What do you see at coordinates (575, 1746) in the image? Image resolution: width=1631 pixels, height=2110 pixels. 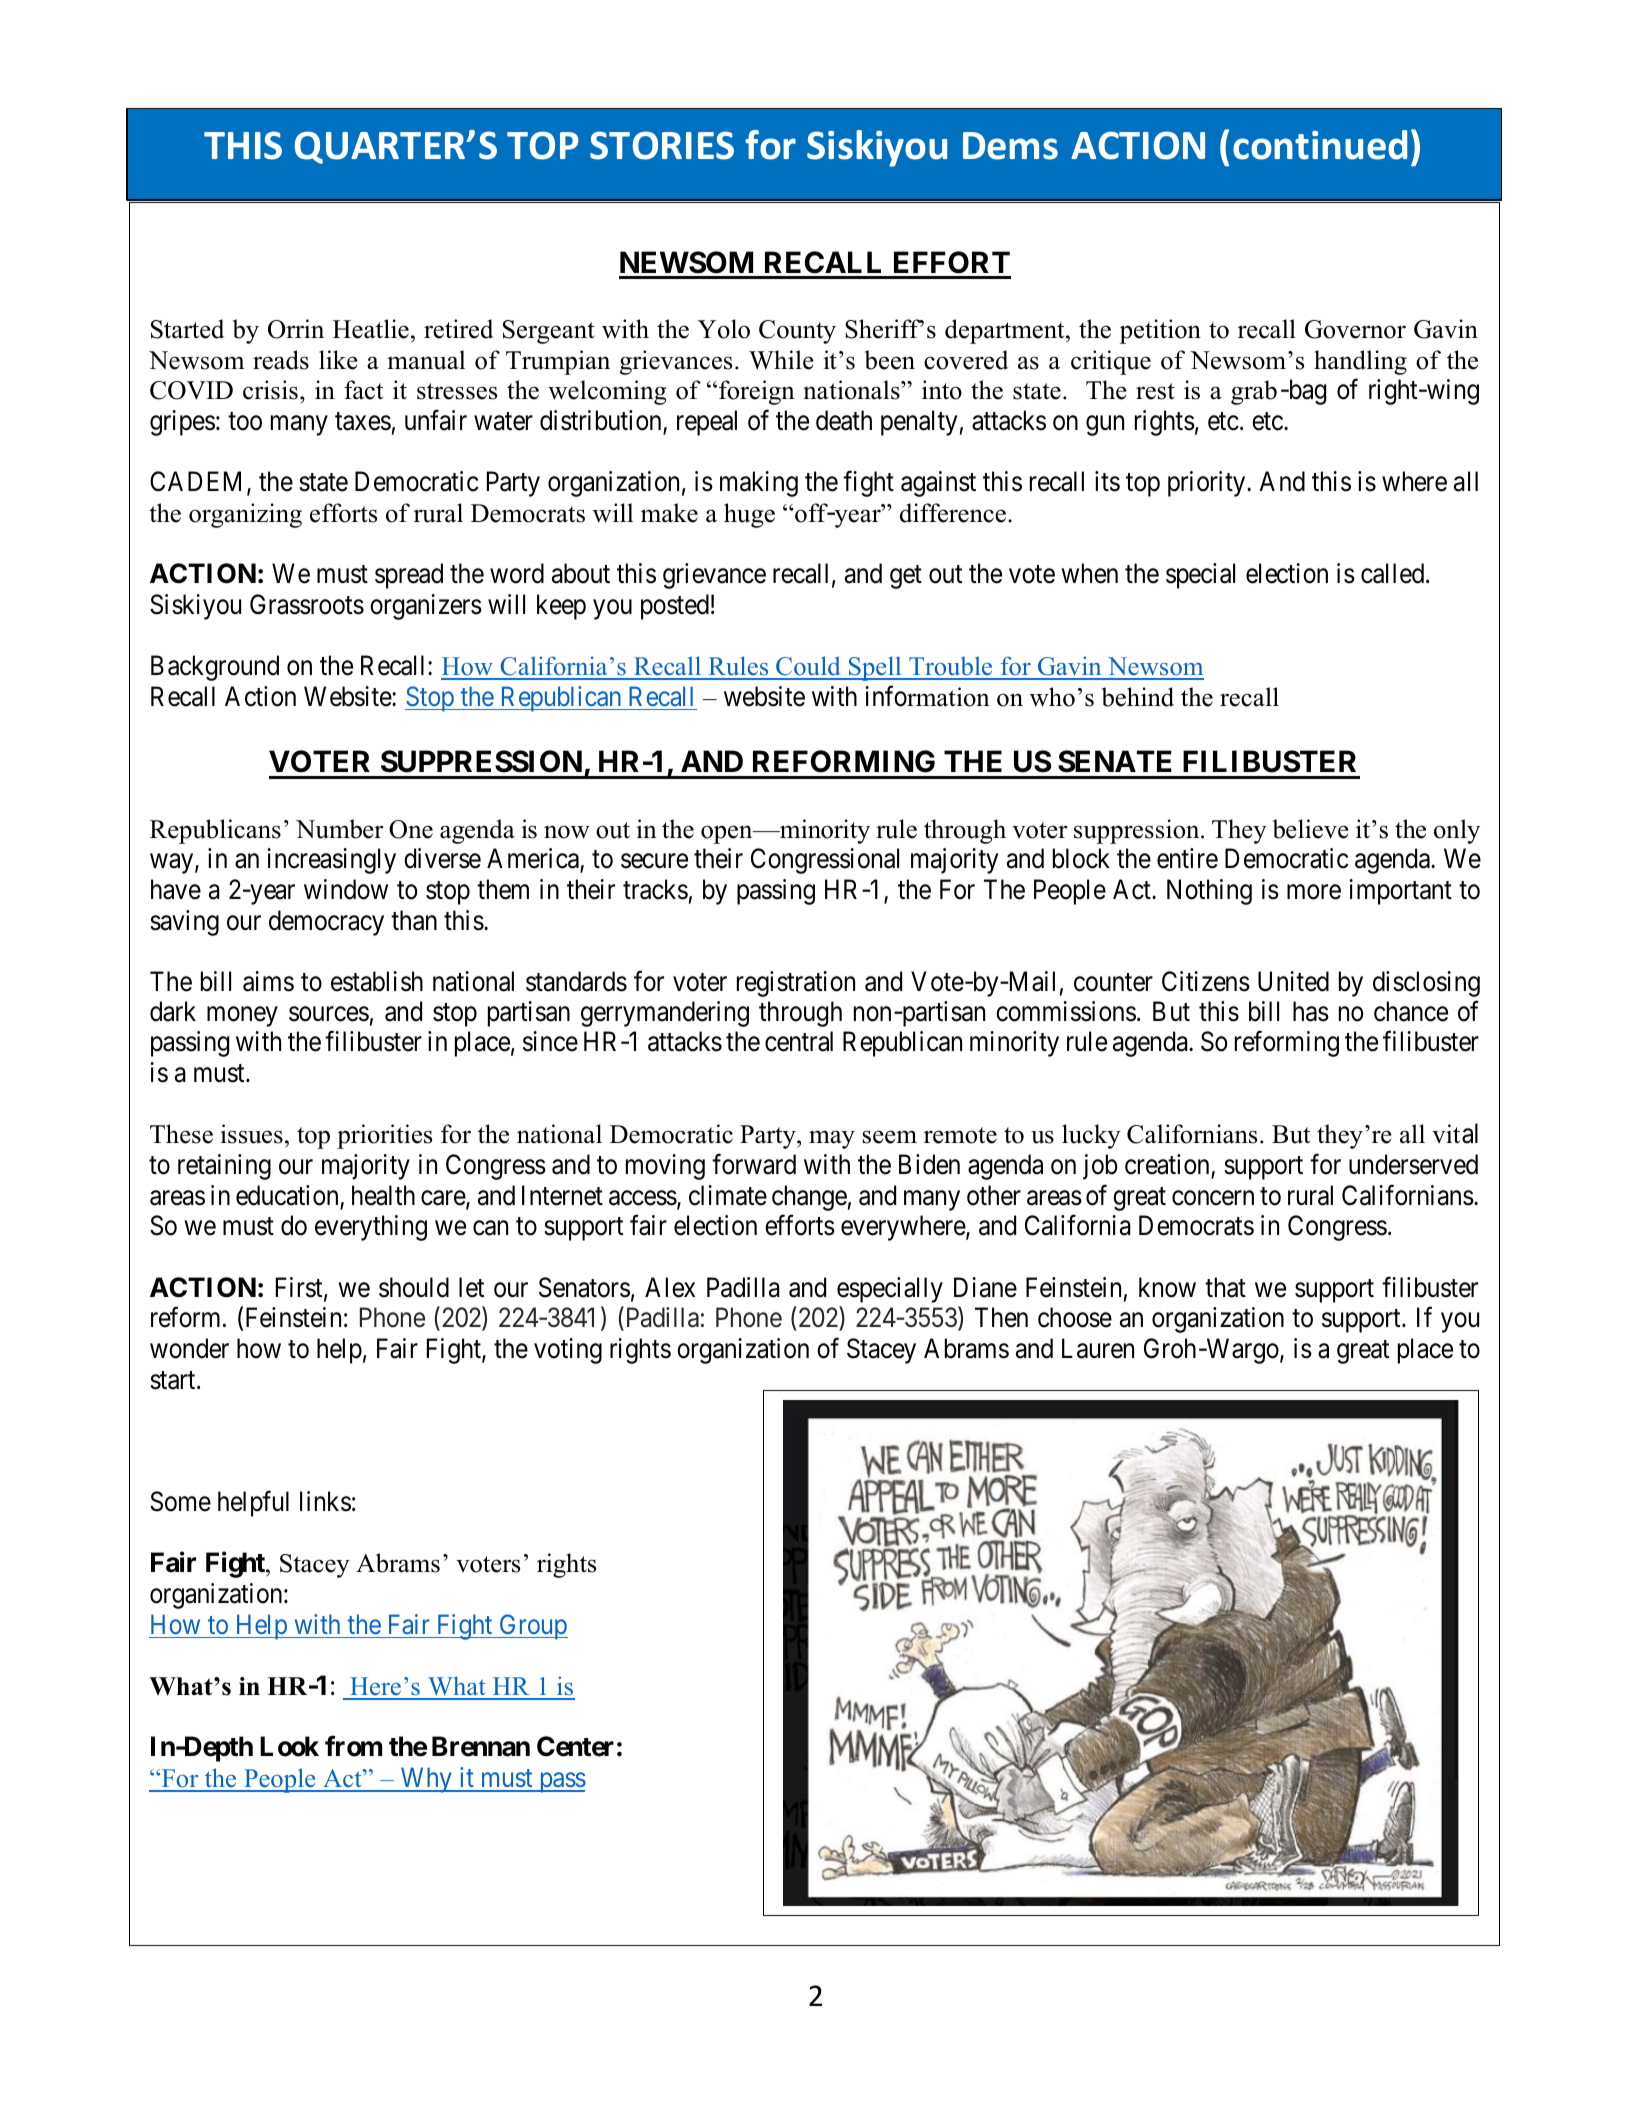 I see `Center` at bounding box center [575, 1746].
